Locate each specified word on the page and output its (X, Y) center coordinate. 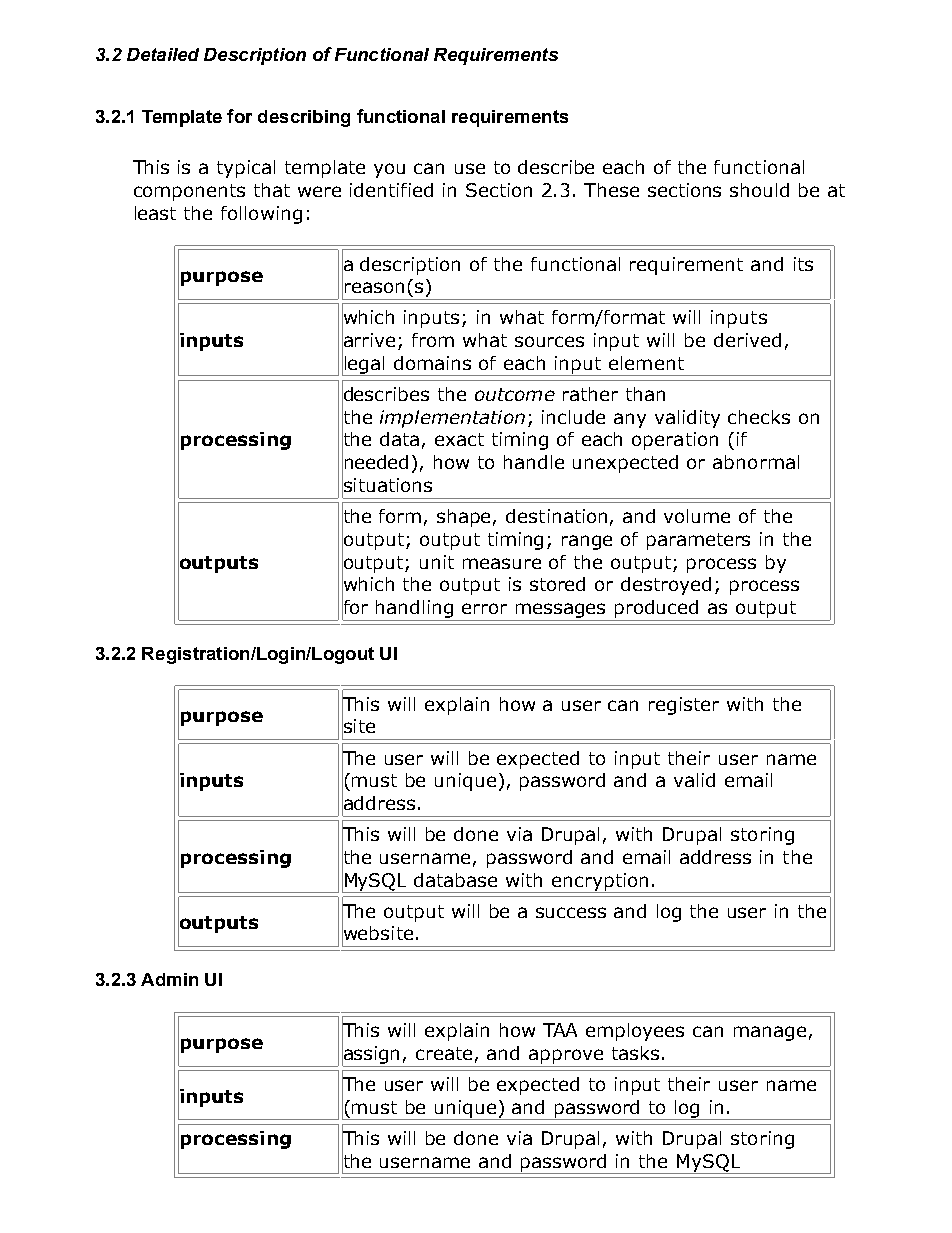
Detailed (163, 54)
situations (387, 485)
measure (502, 563)
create (444, 1053)
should (759, 190)
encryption (600, 883)
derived (747, 340)
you (389, 170)
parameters (698, 541)
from (433, 340)
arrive (368, 340)
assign (370, 1055)
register (684, 706)
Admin (169, 979)
